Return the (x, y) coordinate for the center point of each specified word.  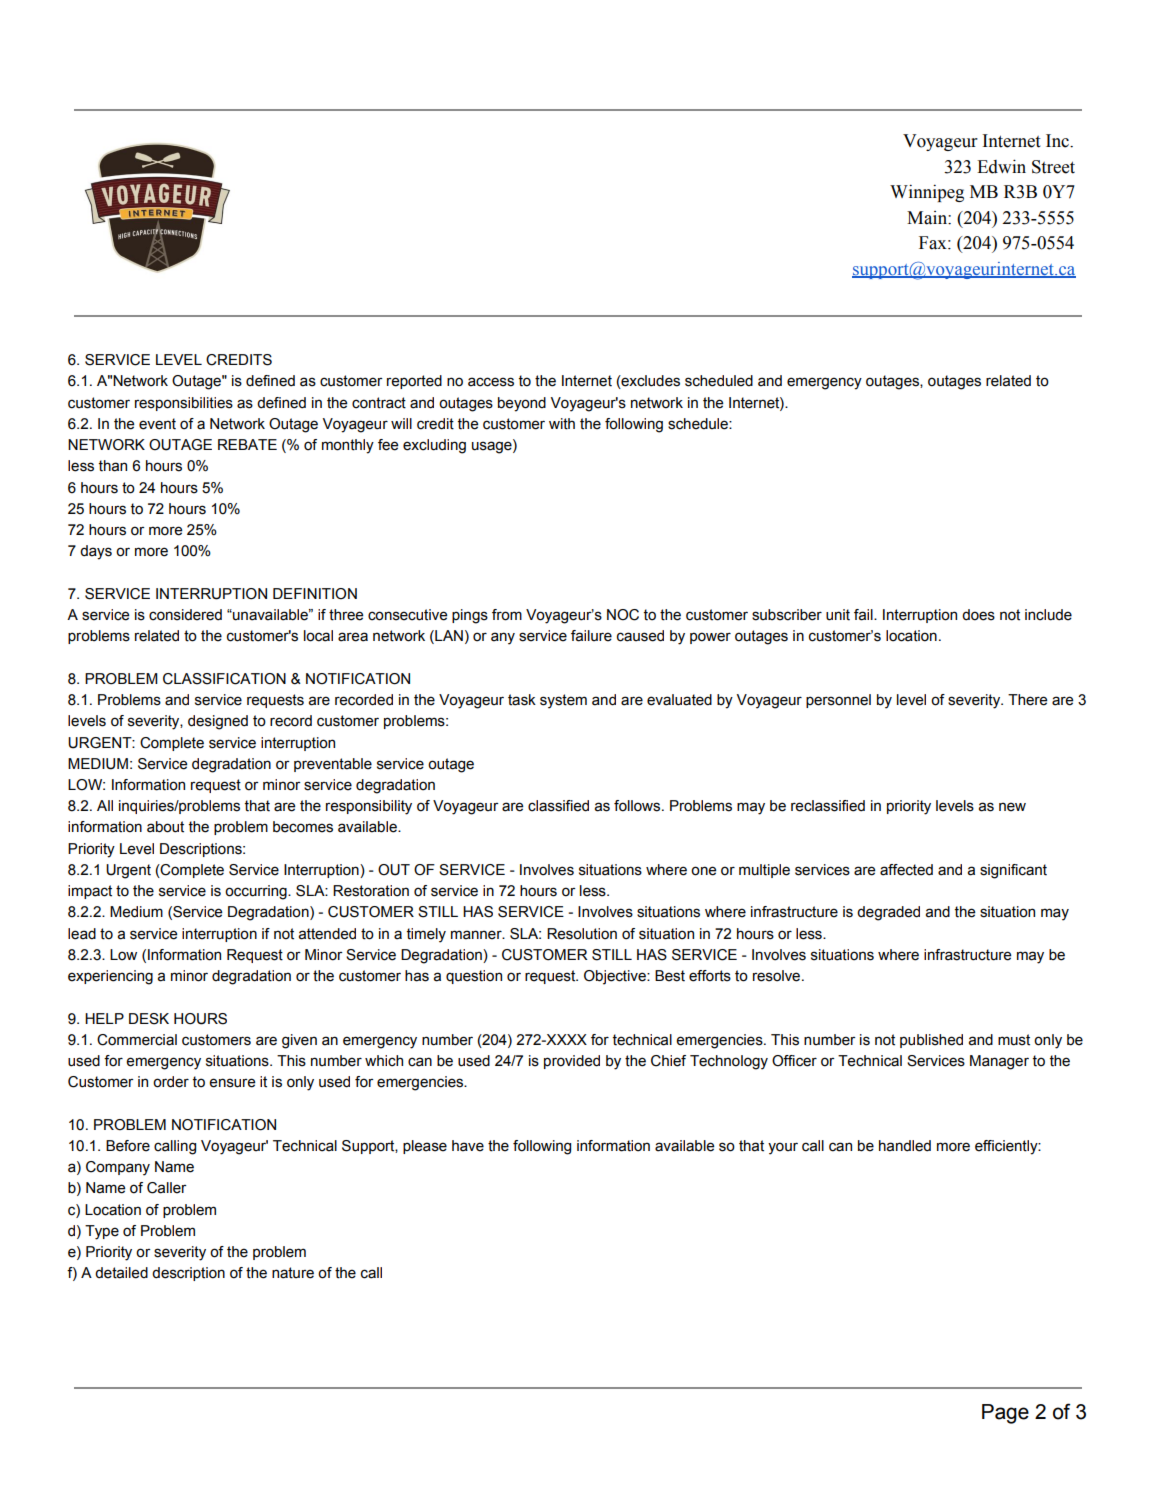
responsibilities (184, 404)
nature (293, 1273)
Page (1005, 1414)
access (491, 382)
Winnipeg (927, 193)
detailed (121, 1273)
